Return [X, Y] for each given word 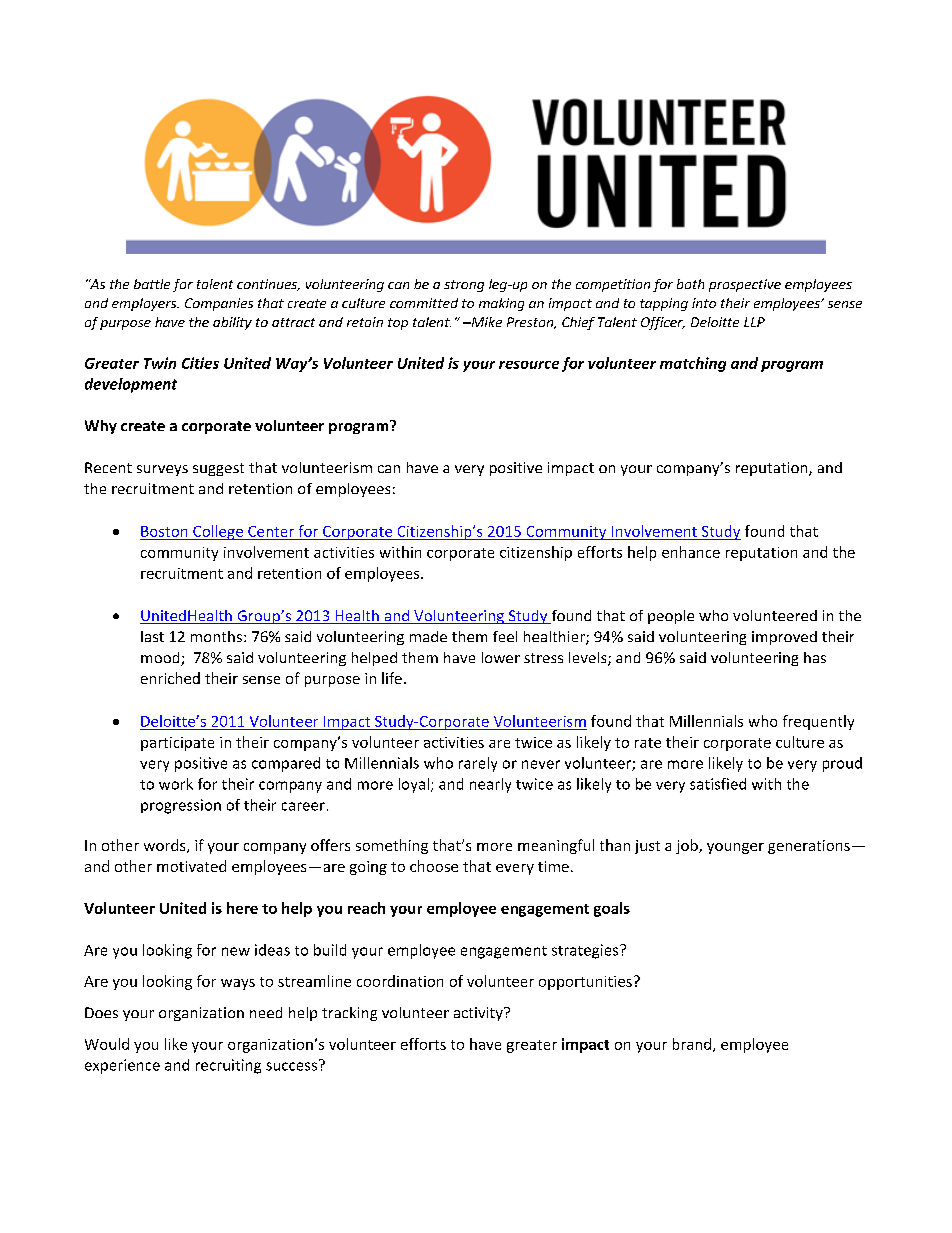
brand [692, 1044]
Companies [219, 304]
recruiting [228, 1066]
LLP [754, 322]
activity [479, 1014]
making [501, 304]
